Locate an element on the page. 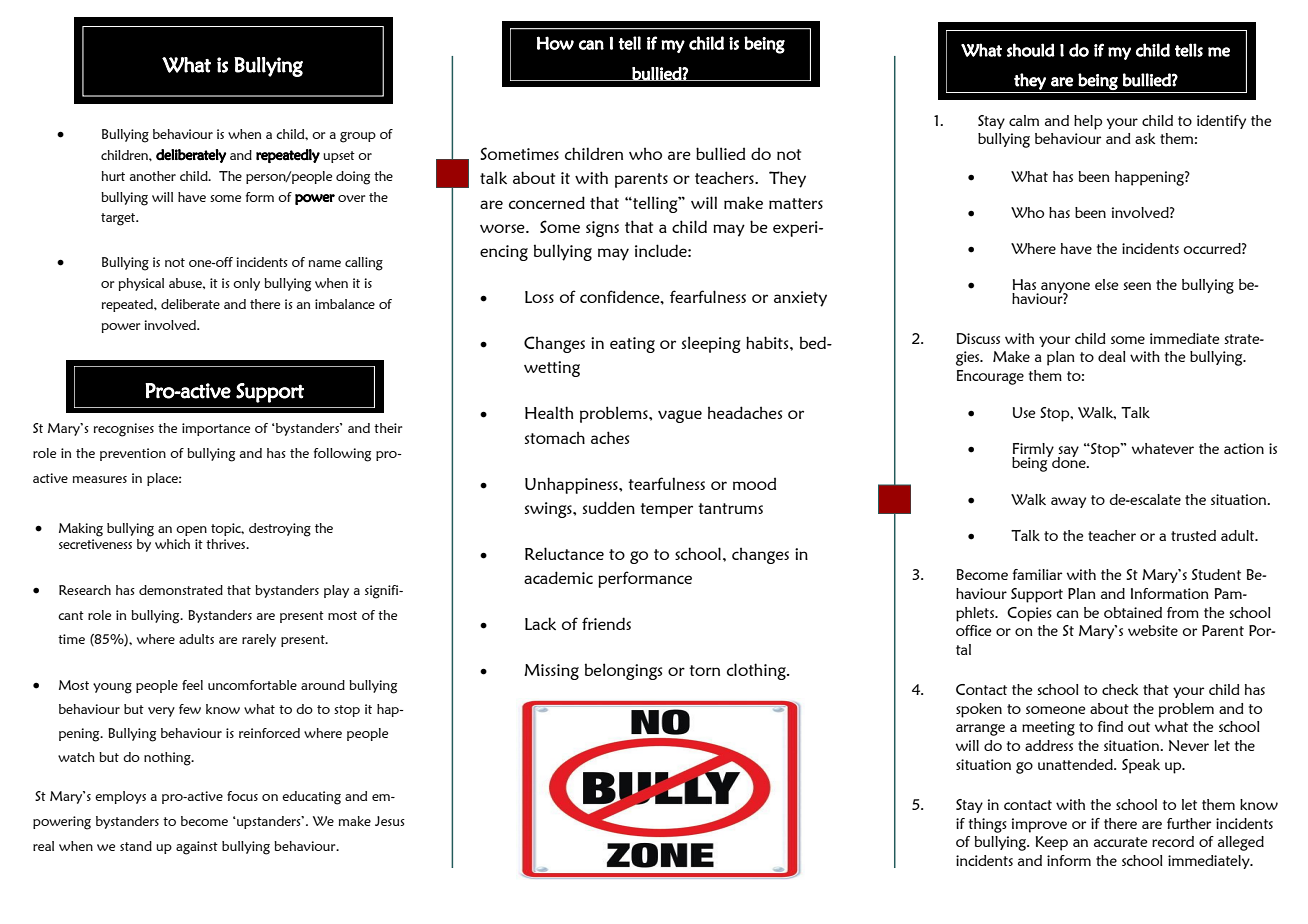 Image resolution: width=1308 pixels, height=924 pixels. should is located at coordinates (1031, 50).
